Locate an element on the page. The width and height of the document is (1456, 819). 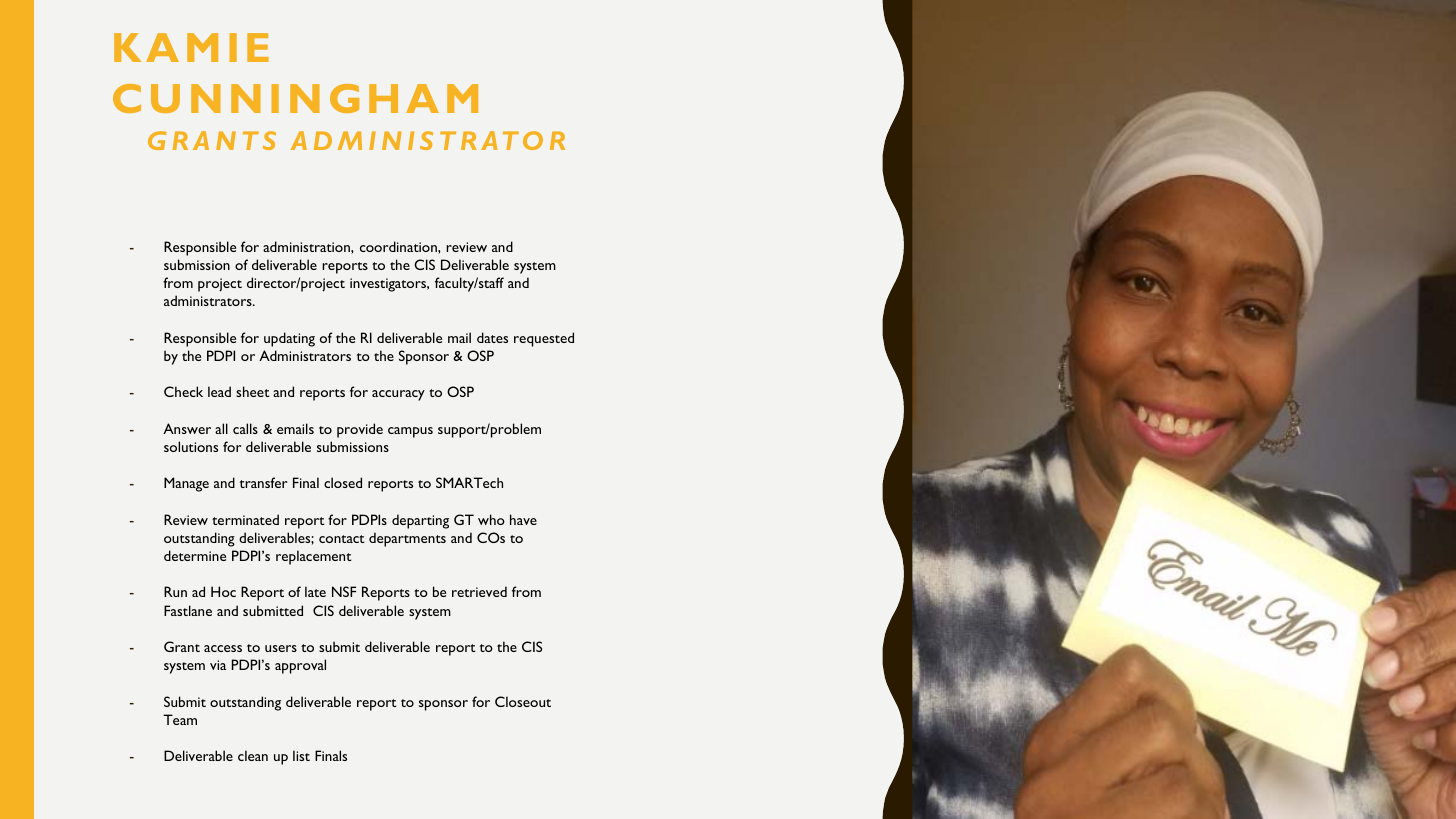
provide is located at coordinates (360, 430).
